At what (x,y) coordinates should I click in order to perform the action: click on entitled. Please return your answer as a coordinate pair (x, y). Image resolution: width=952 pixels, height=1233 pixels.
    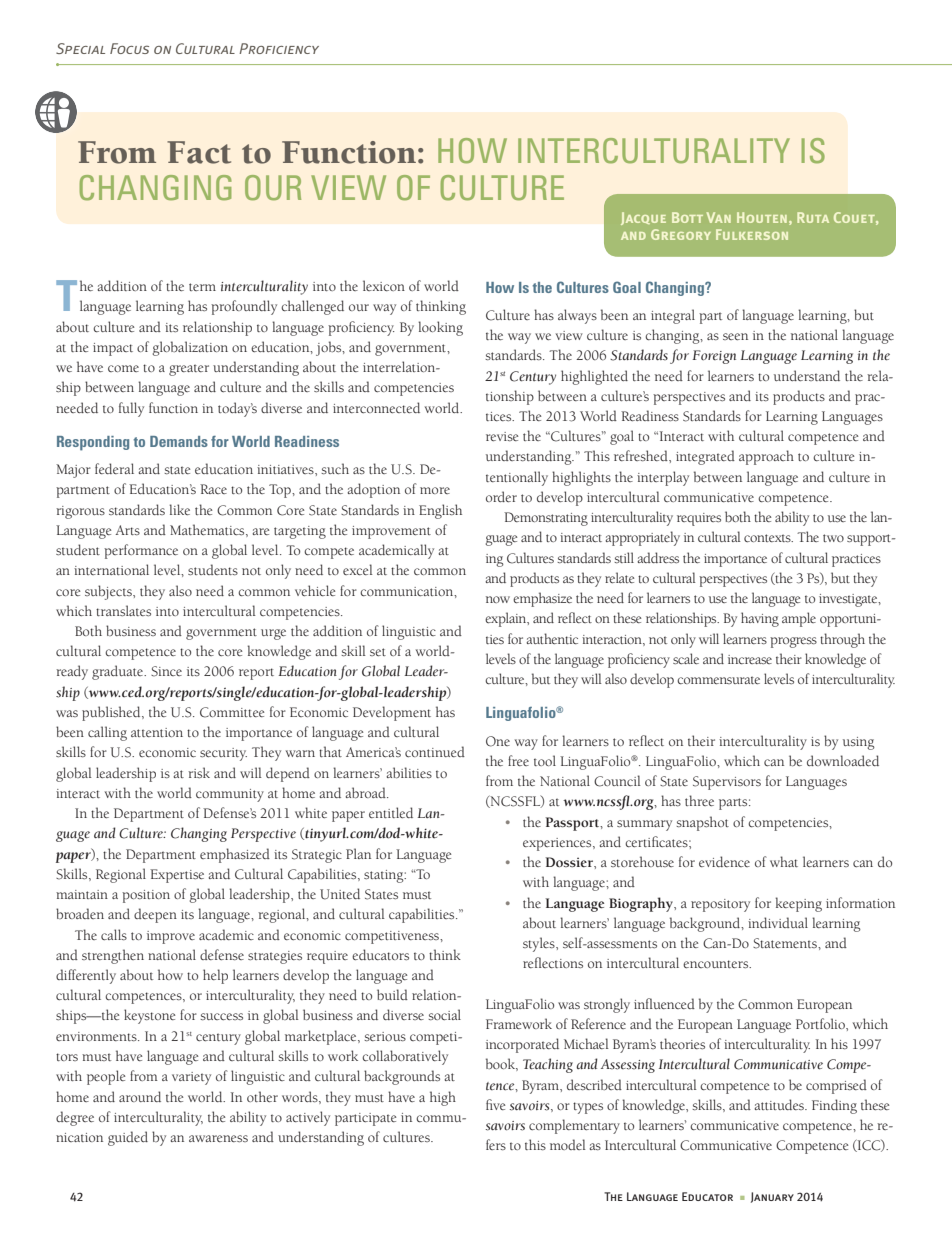
    Looking at the image, I should click on (391, 812).
